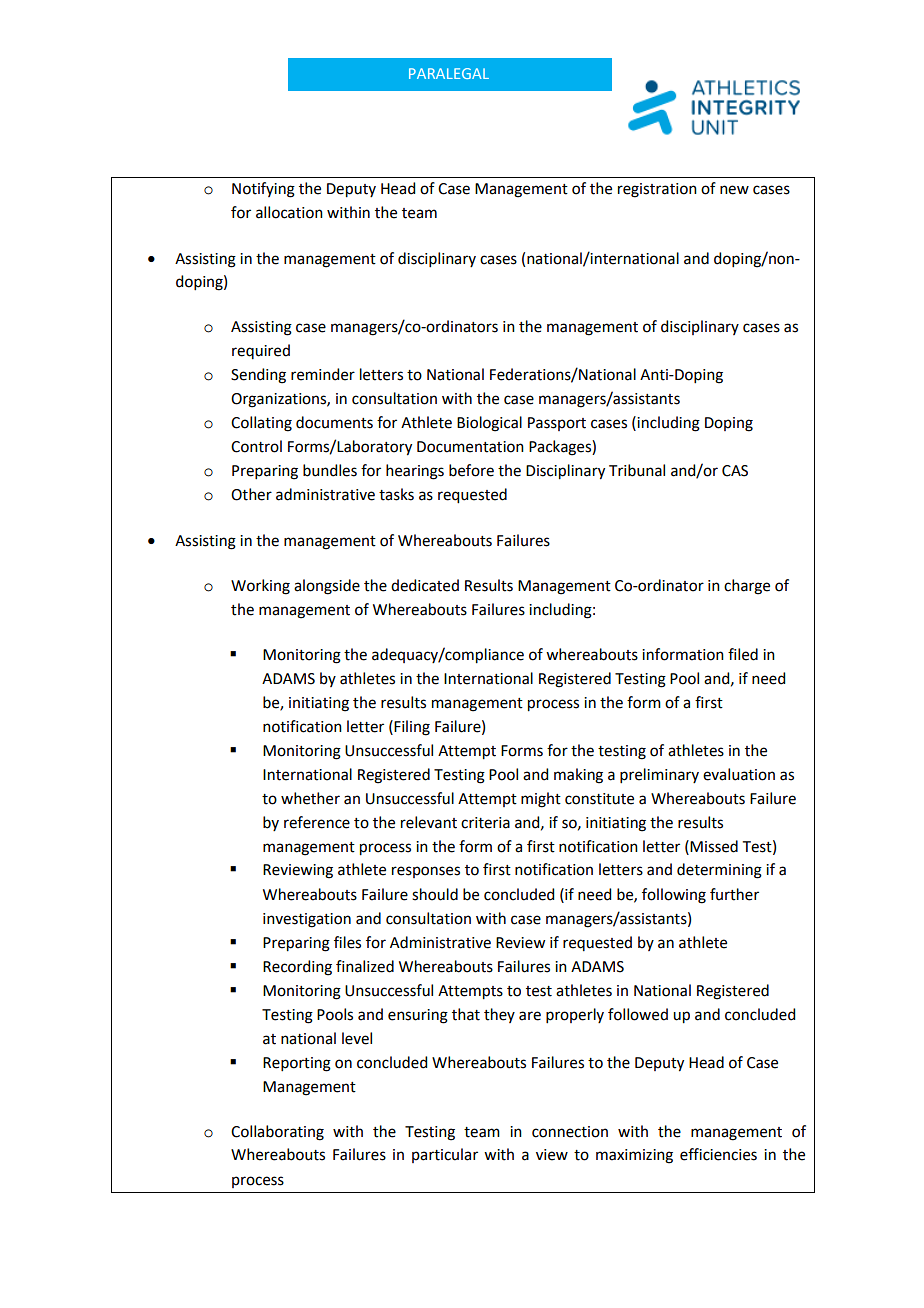 The image size is (924, 1308). What do you see at coordinates (747, 587) in the image?
I see `charge` at bounding box center [747, 587].
